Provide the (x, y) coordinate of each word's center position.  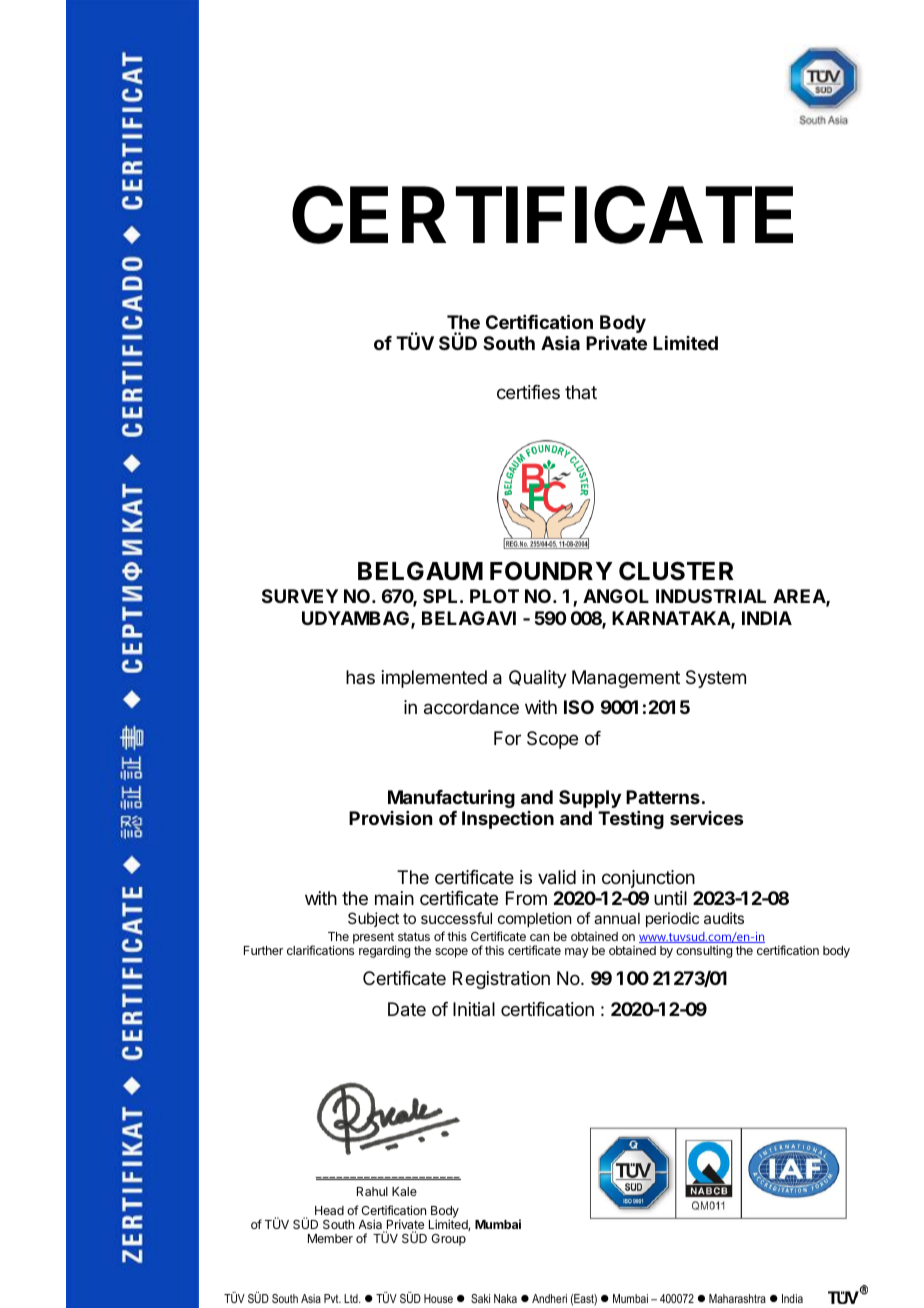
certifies (528, 392)
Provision (390, 818)
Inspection (508, 820)
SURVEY (300, 596)
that (581, 392)
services (706, 818)
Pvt (332, 1298)
